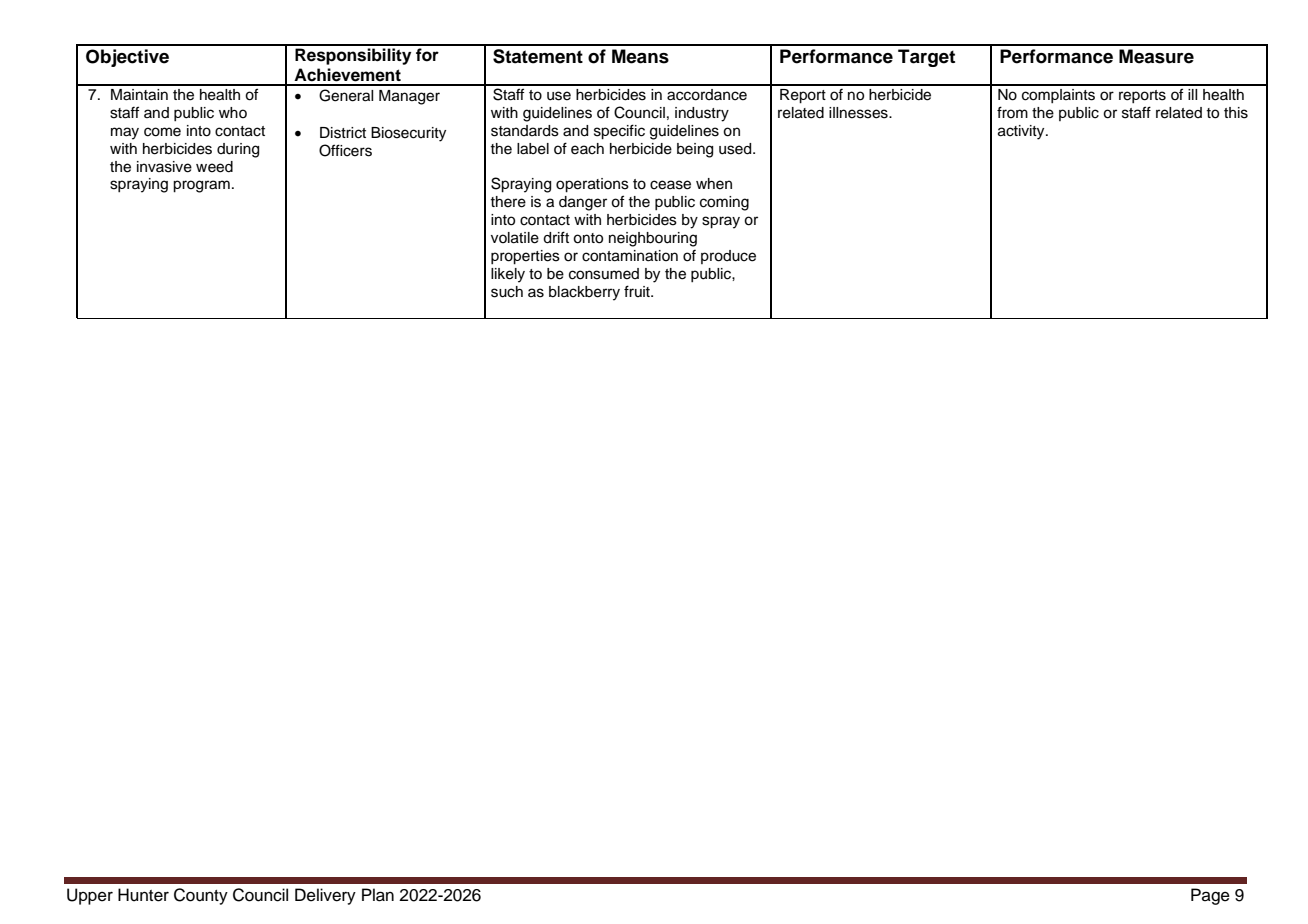 This screenshot has height=924, width=1308. I want to click on who, so click(233, 112).
